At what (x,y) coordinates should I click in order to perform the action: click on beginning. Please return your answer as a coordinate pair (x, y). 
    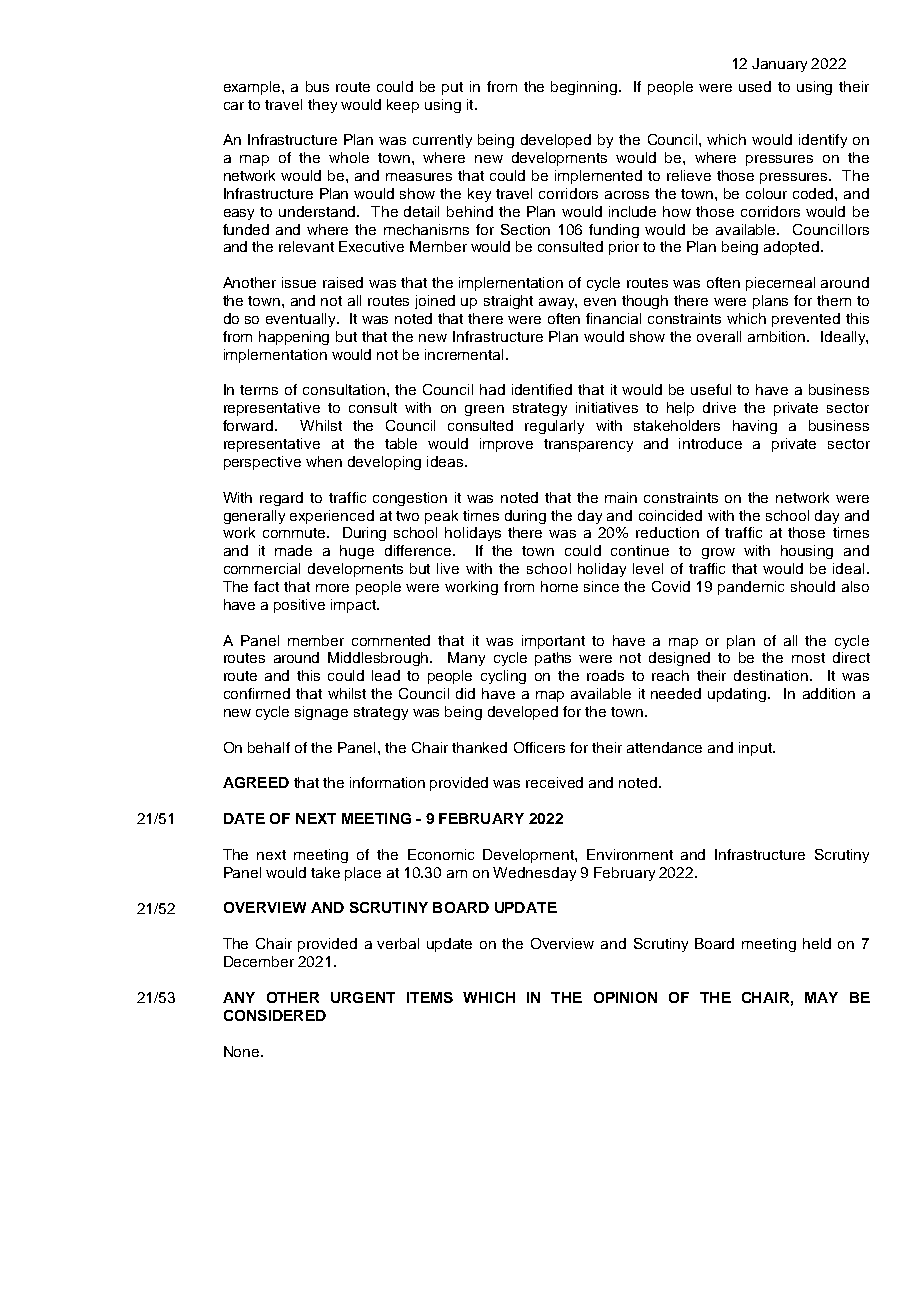
    Looking at the image, I should click on (585, 88).
